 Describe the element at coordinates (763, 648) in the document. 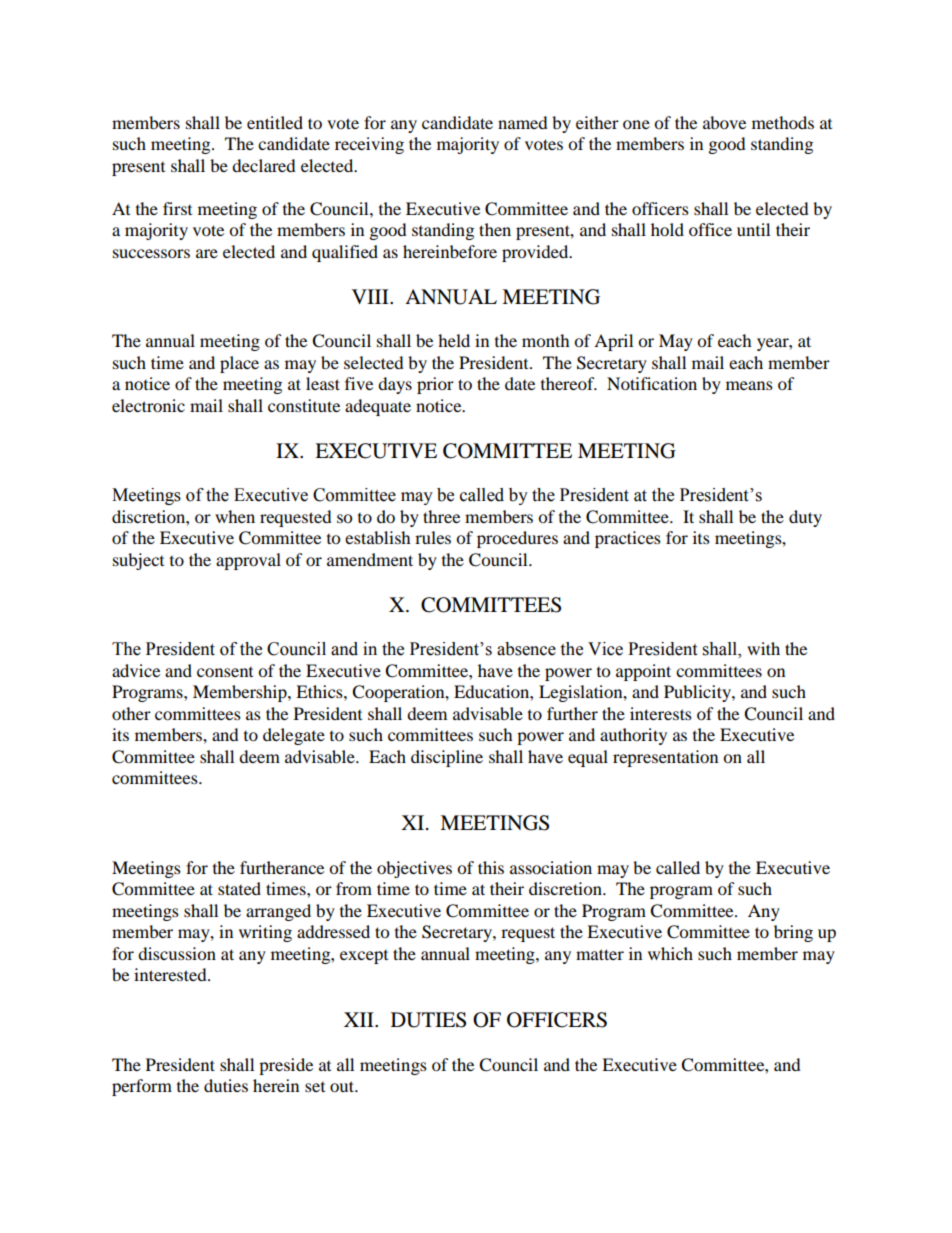

I see `with` at that location.
